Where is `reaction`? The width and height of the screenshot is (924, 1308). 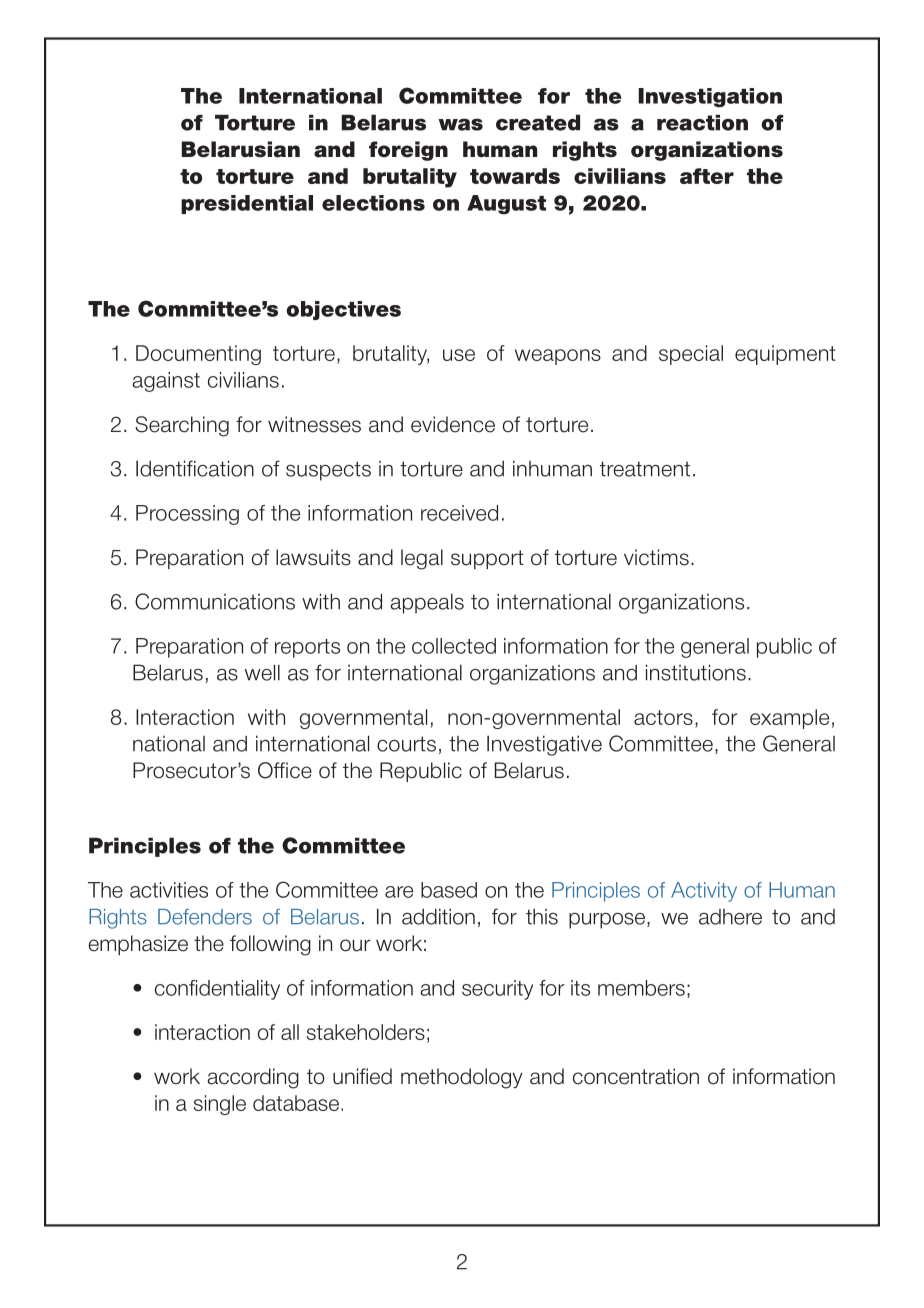 reaction is located at coordinates (702, 122).
